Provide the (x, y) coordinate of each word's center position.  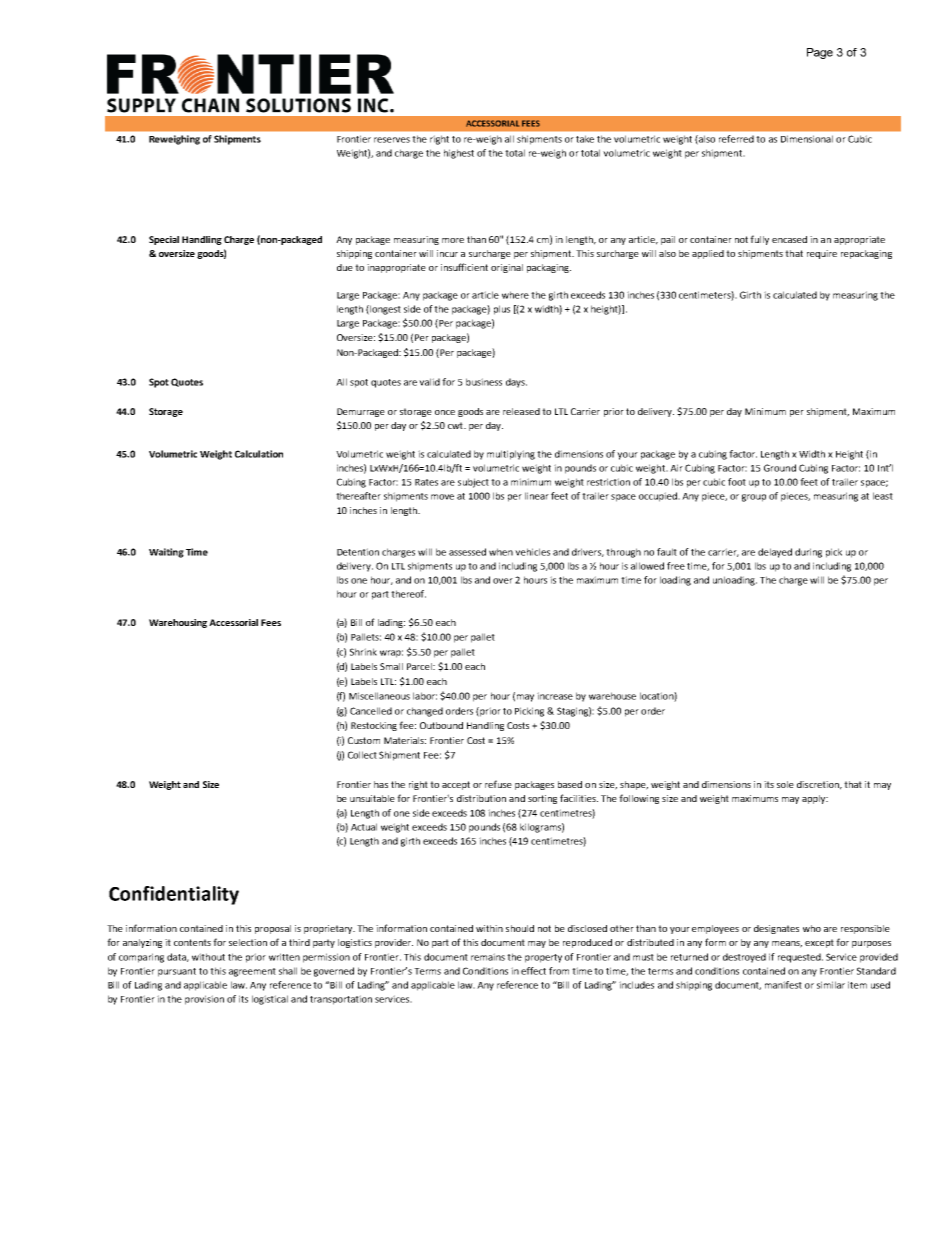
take (585, 139)
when (501, 552)
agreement (252, 972)
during (808, 553)
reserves (392, 140)
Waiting (166, 553)
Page (820, 53)
